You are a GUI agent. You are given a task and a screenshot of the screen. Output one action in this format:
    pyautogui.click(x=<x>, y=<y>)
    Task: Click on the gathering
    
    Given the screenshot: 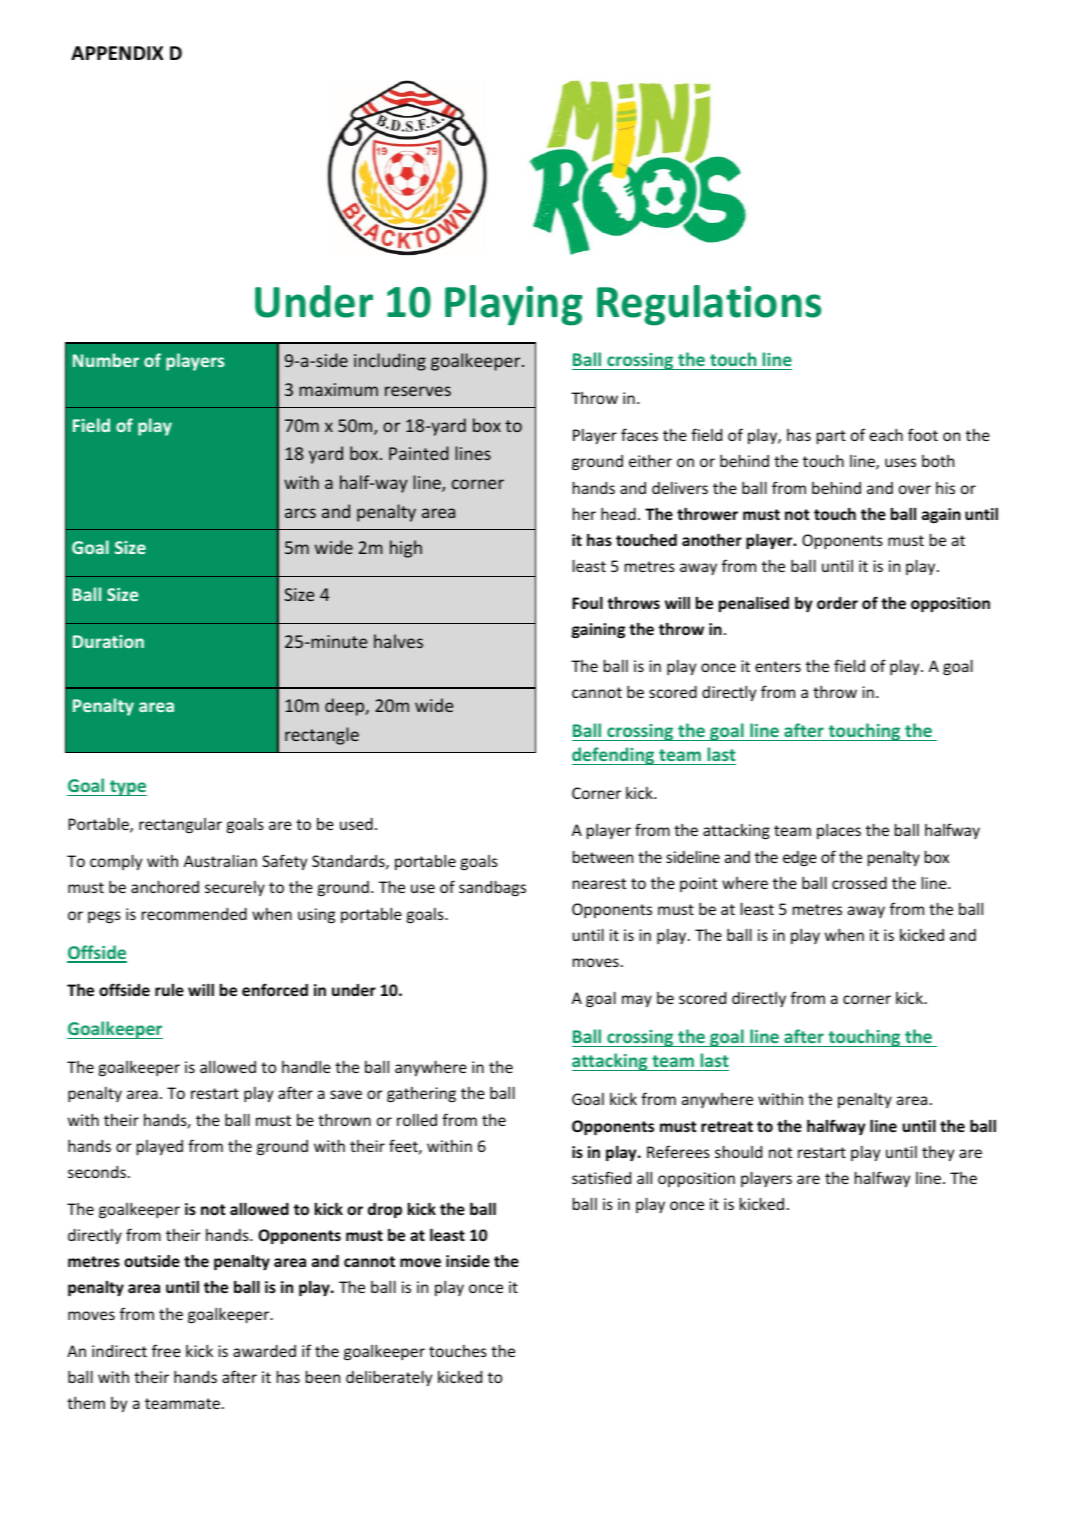 What is the action you would take?
    pyautogui.click(x=421, y=1094)
